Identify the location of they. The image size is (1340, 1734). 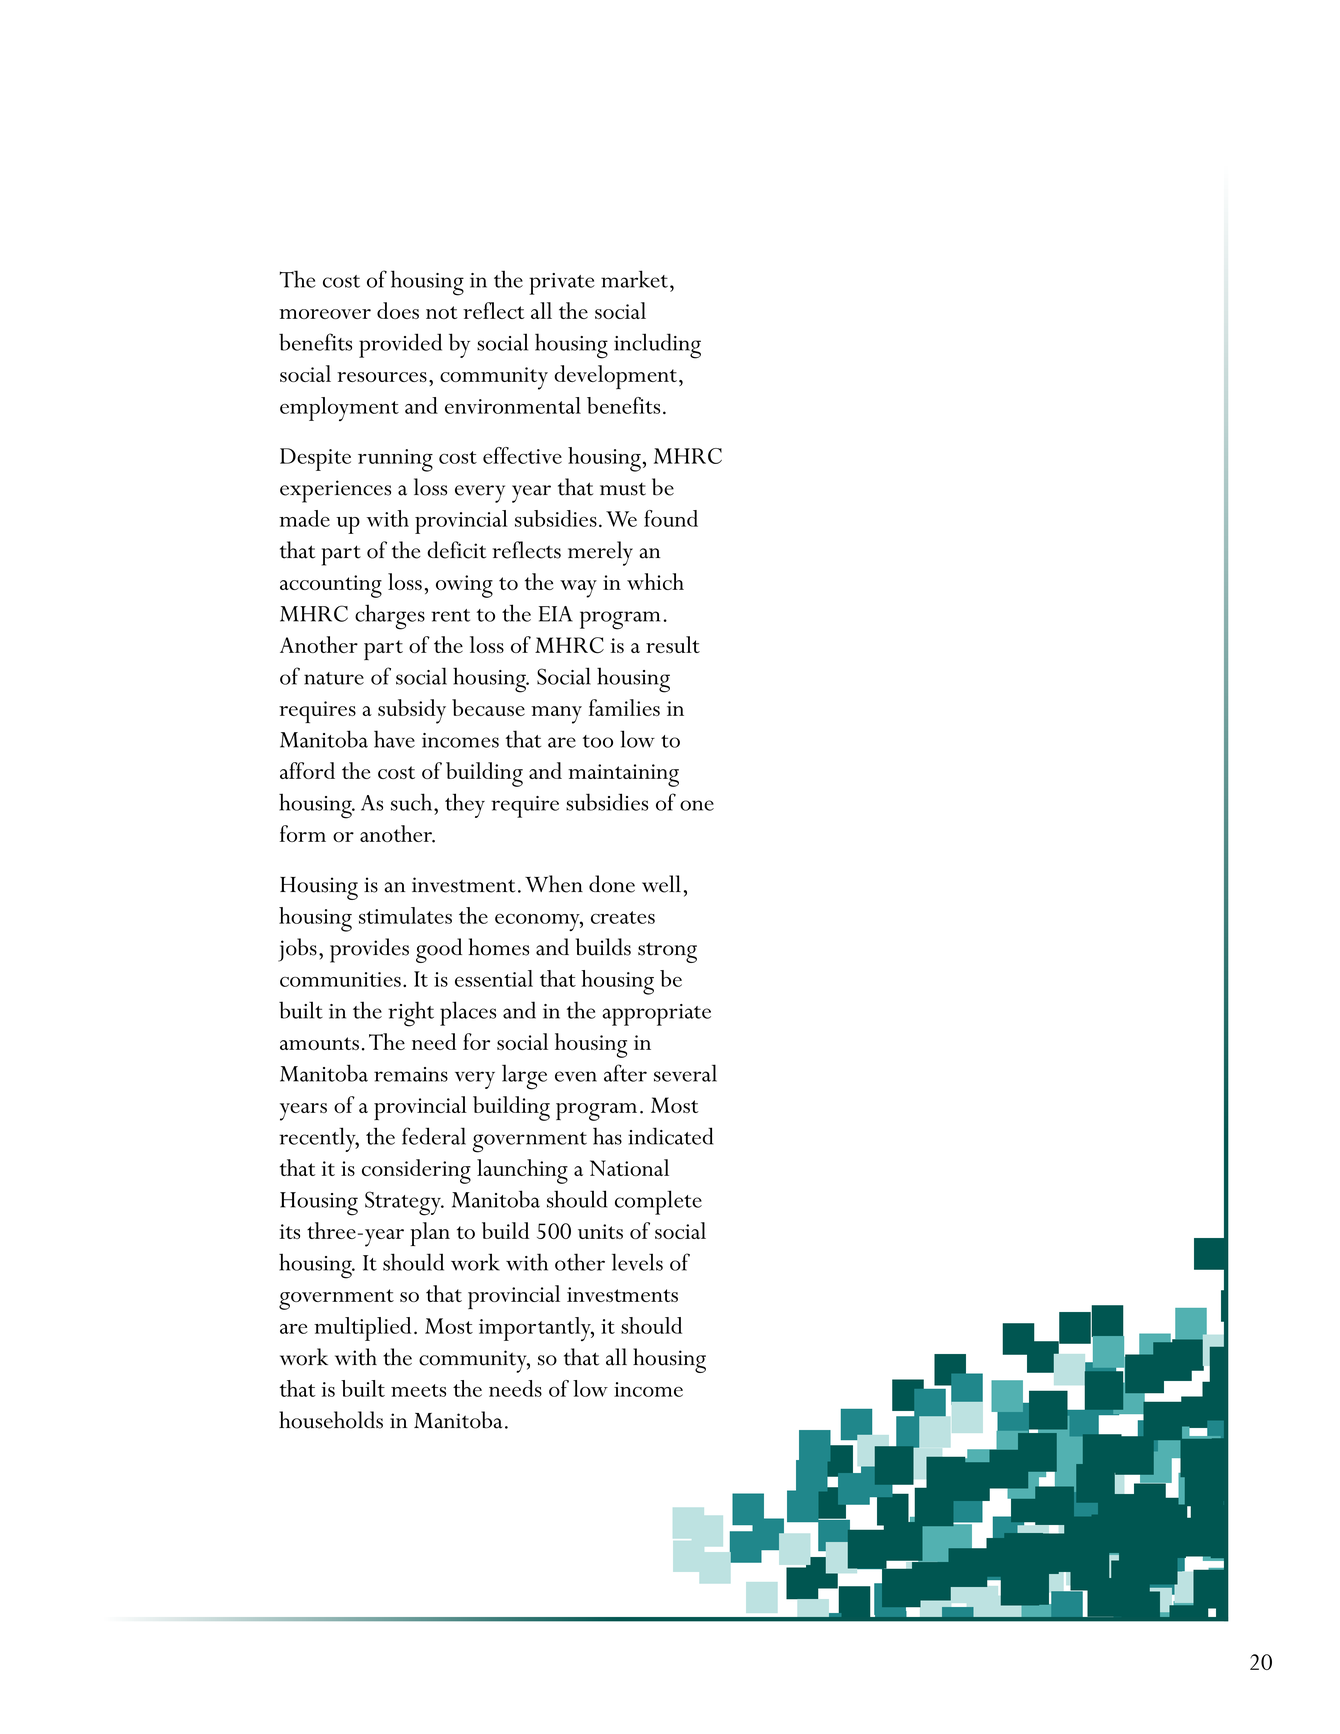
(465, 805).
